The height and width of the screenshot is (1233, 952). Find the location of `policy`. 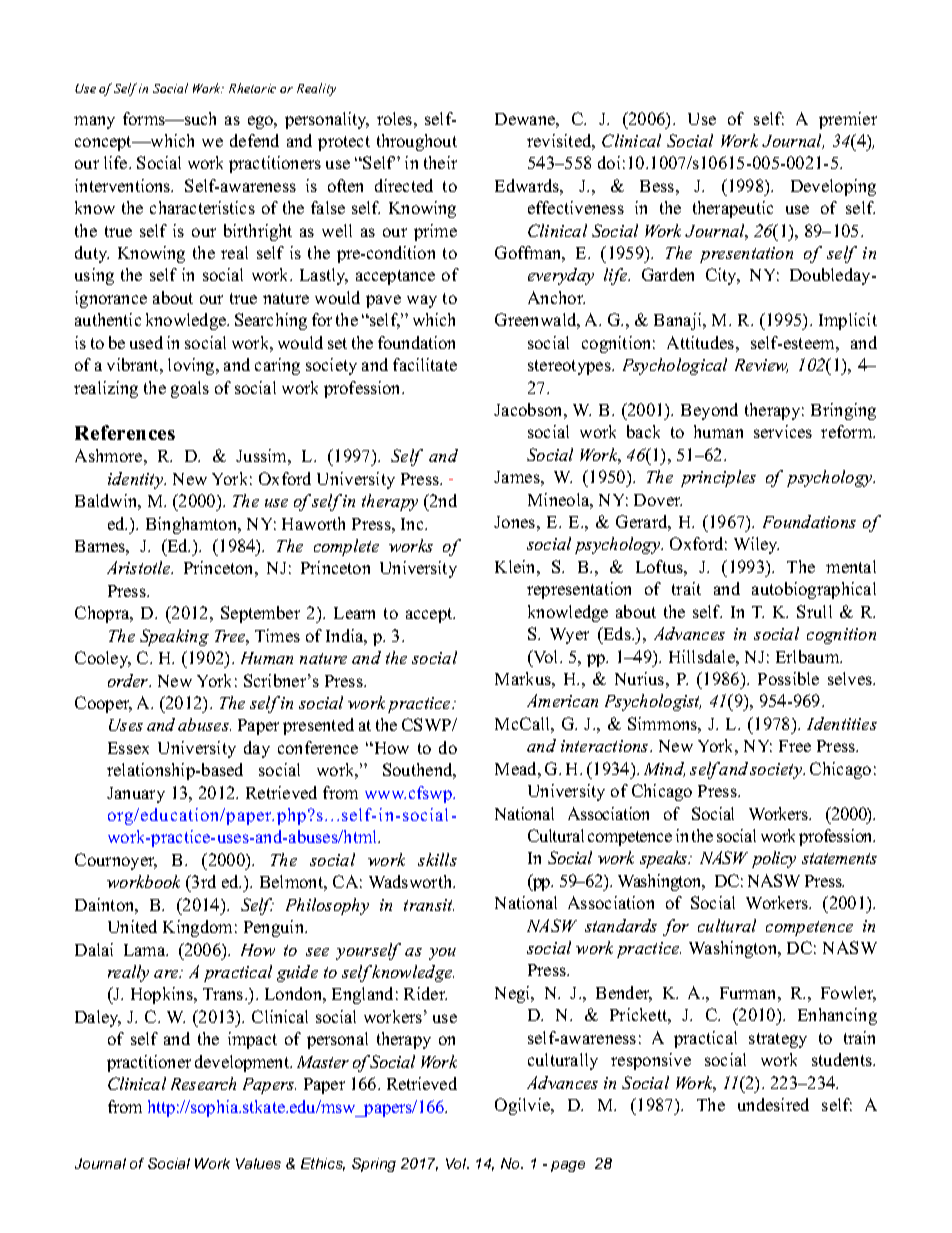

policy is located at coordinates (774, 859).
